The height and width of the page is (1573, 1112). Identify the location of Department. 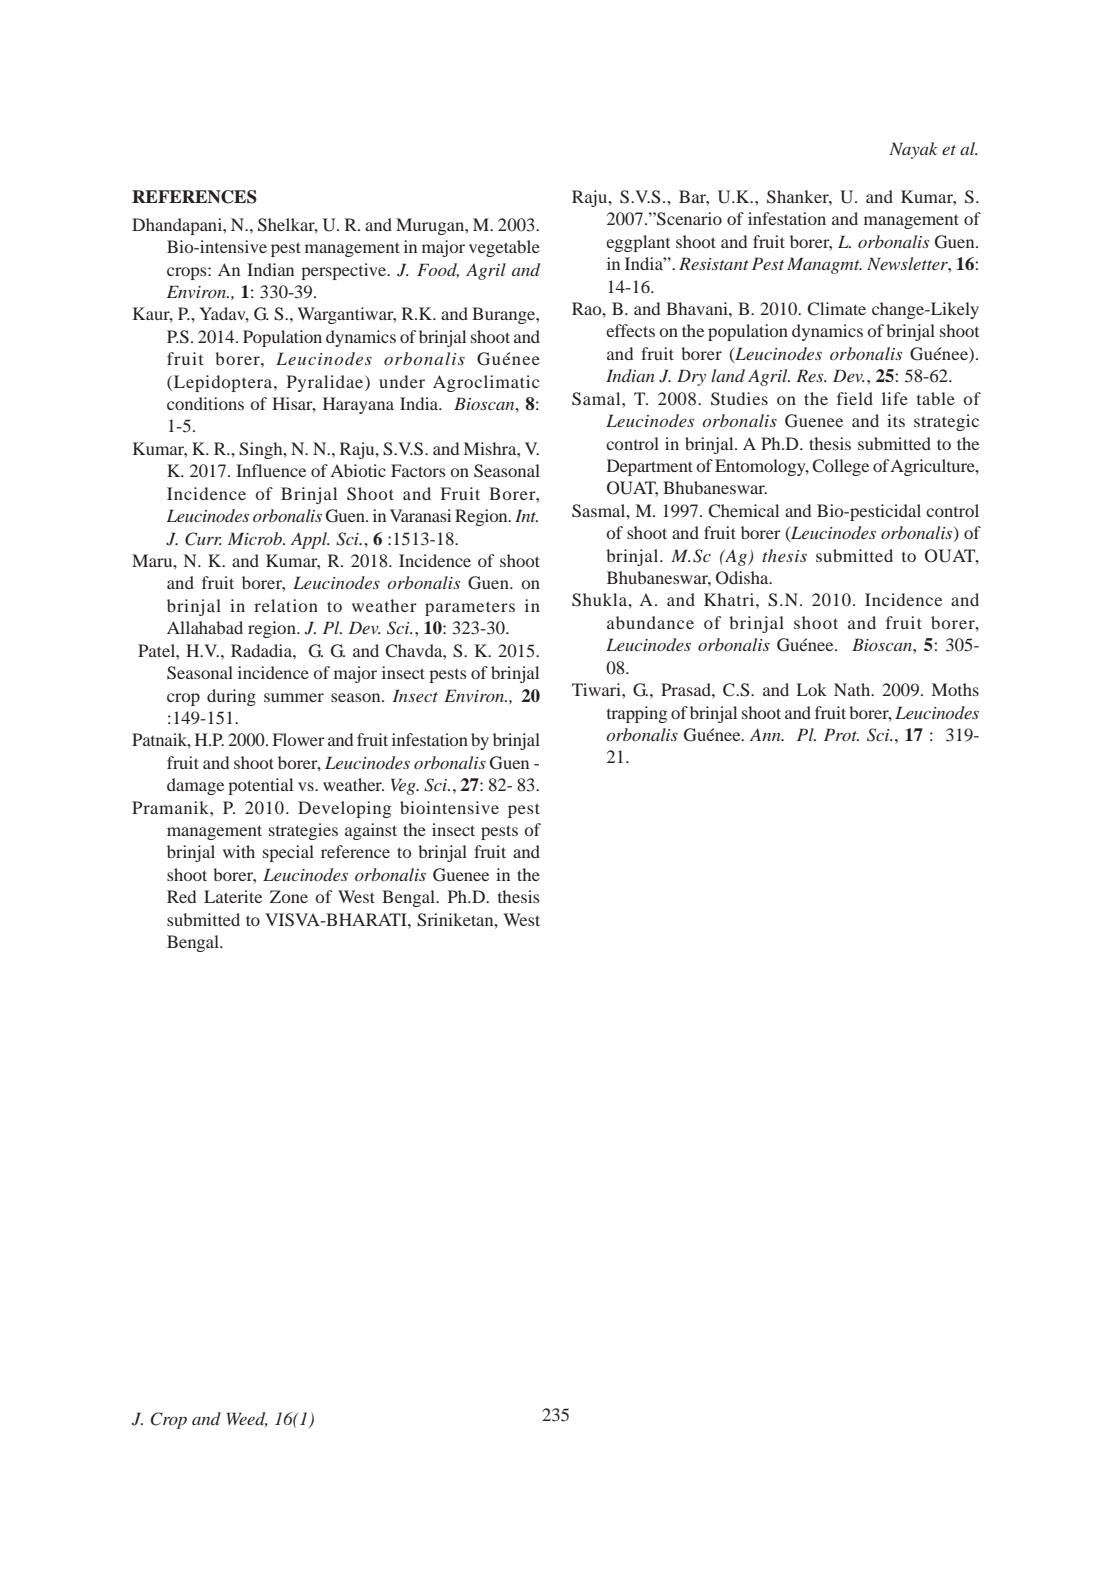
(650, 467).
